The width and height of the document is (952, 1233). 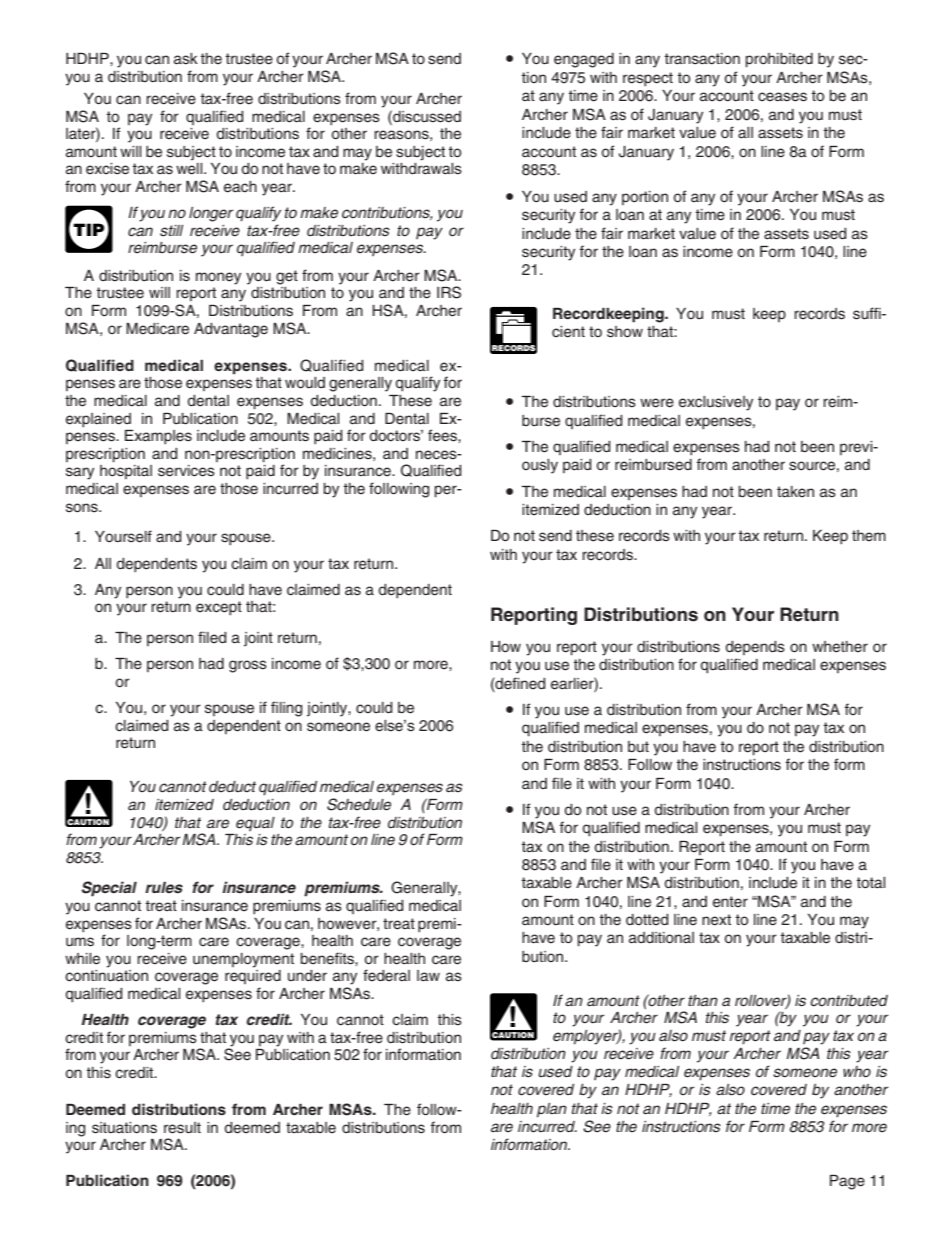 What do you see at coordinates (186, 59) in the document?
I see `ask` at bounding box center [186, 59].
